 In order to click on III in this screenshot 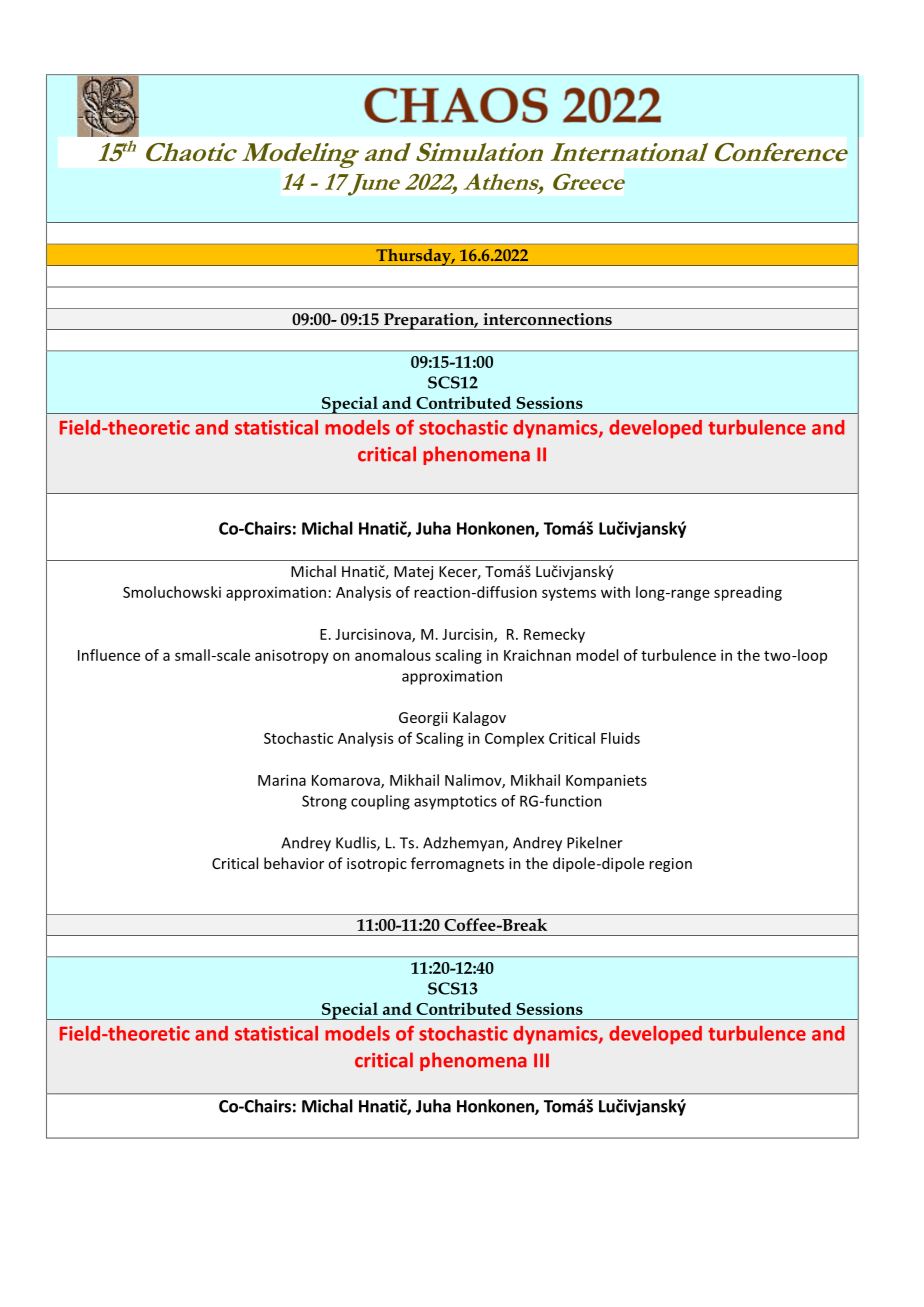, I will do `click(541, 1060)`.
